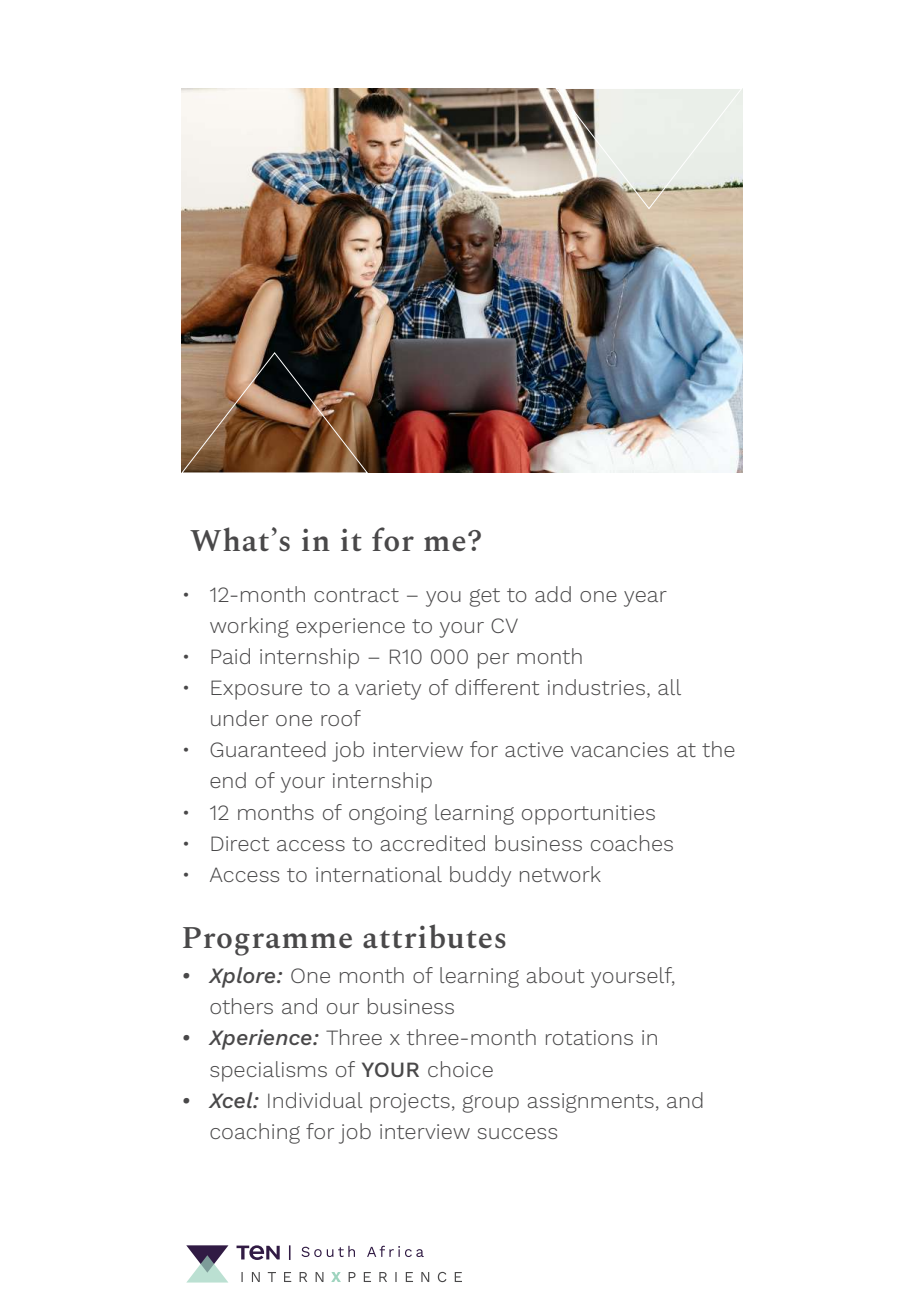 The width and height of the page is (924, 1308). What do you see at coordinates (240, 843) in the page?
I see `Direct` at bounding box center [240, 843].
